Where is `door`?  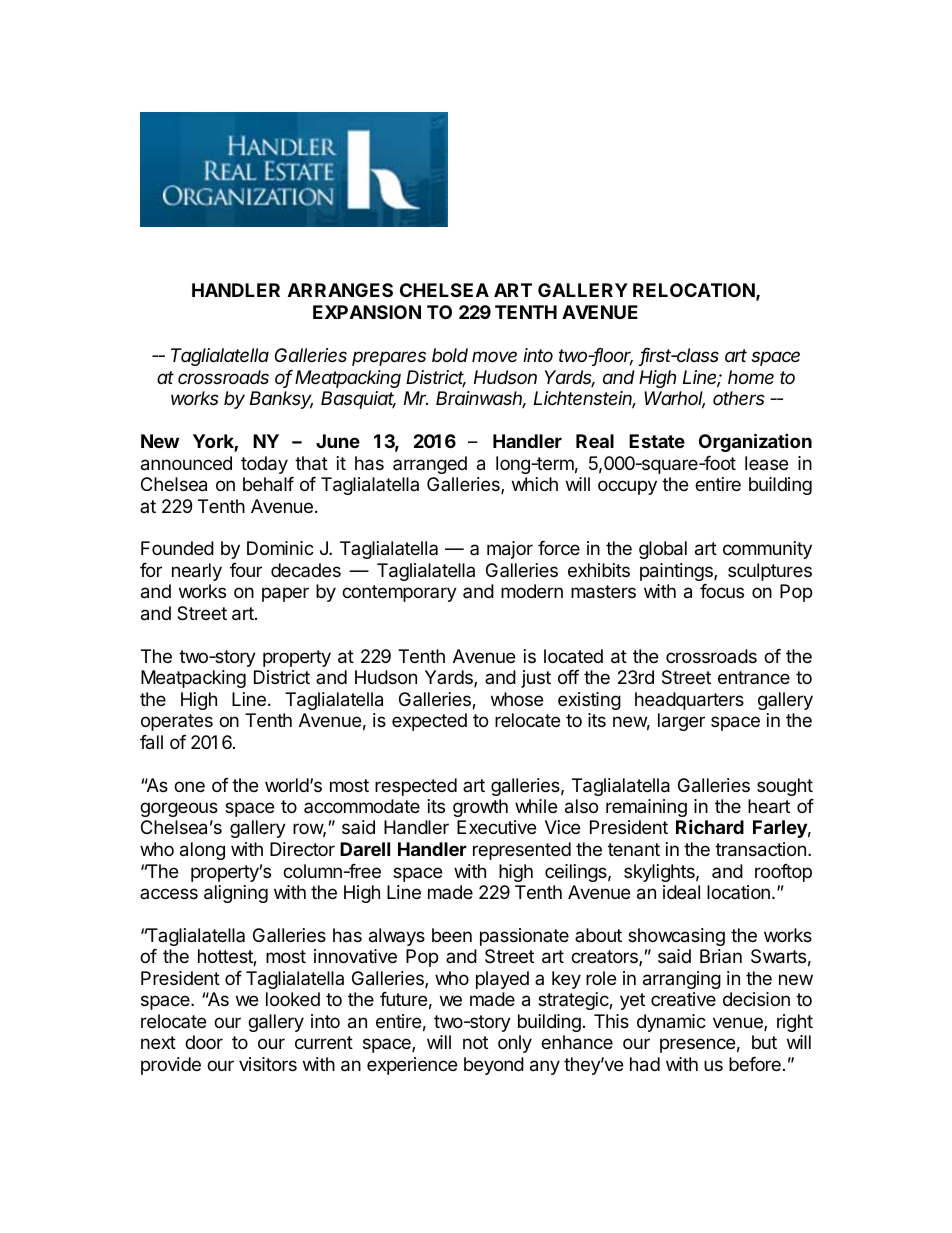
door is located at coordinates (204, 1042).
